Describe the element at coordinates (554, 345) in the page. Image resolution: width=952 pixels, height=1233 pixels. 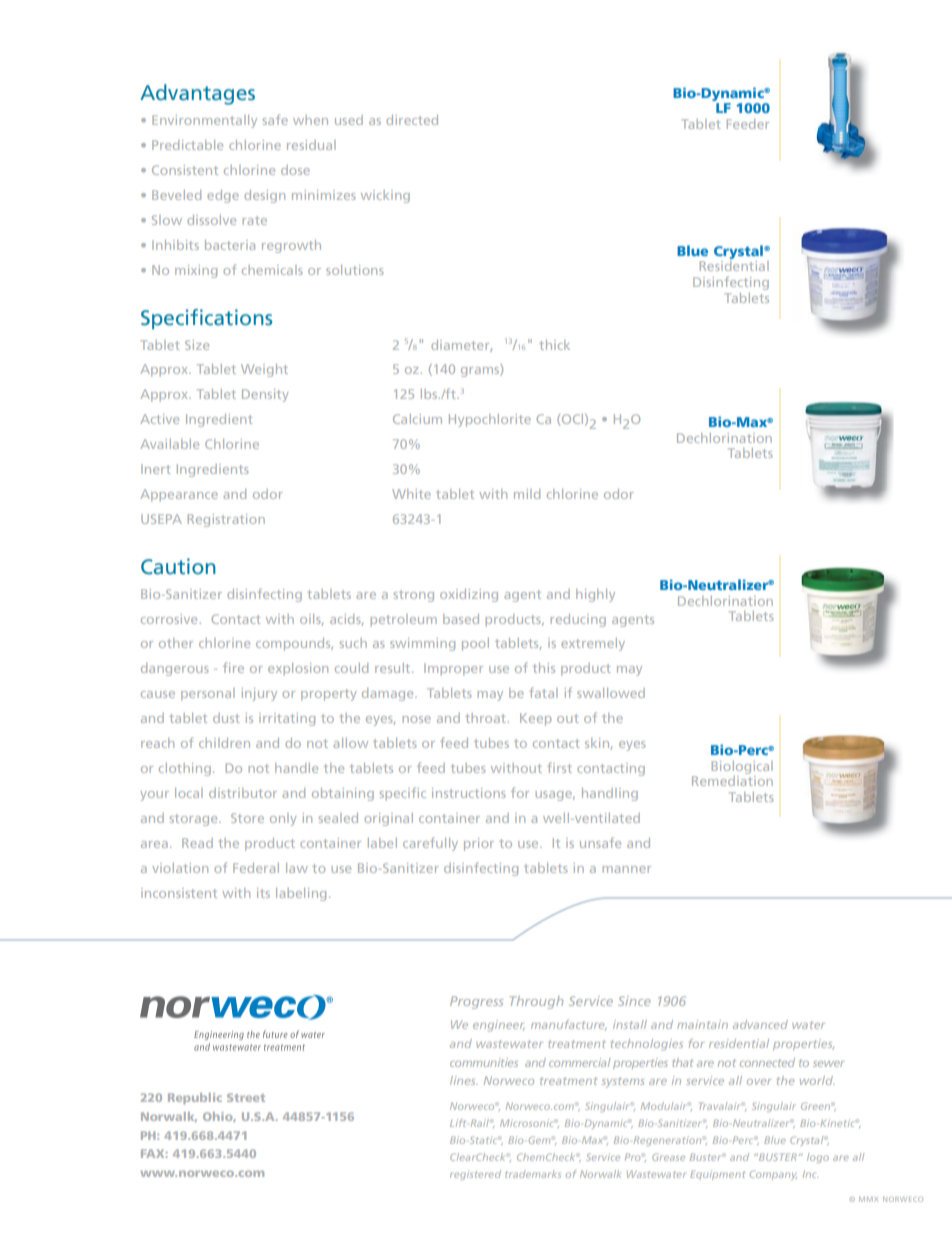
I see `thick` at that location.
